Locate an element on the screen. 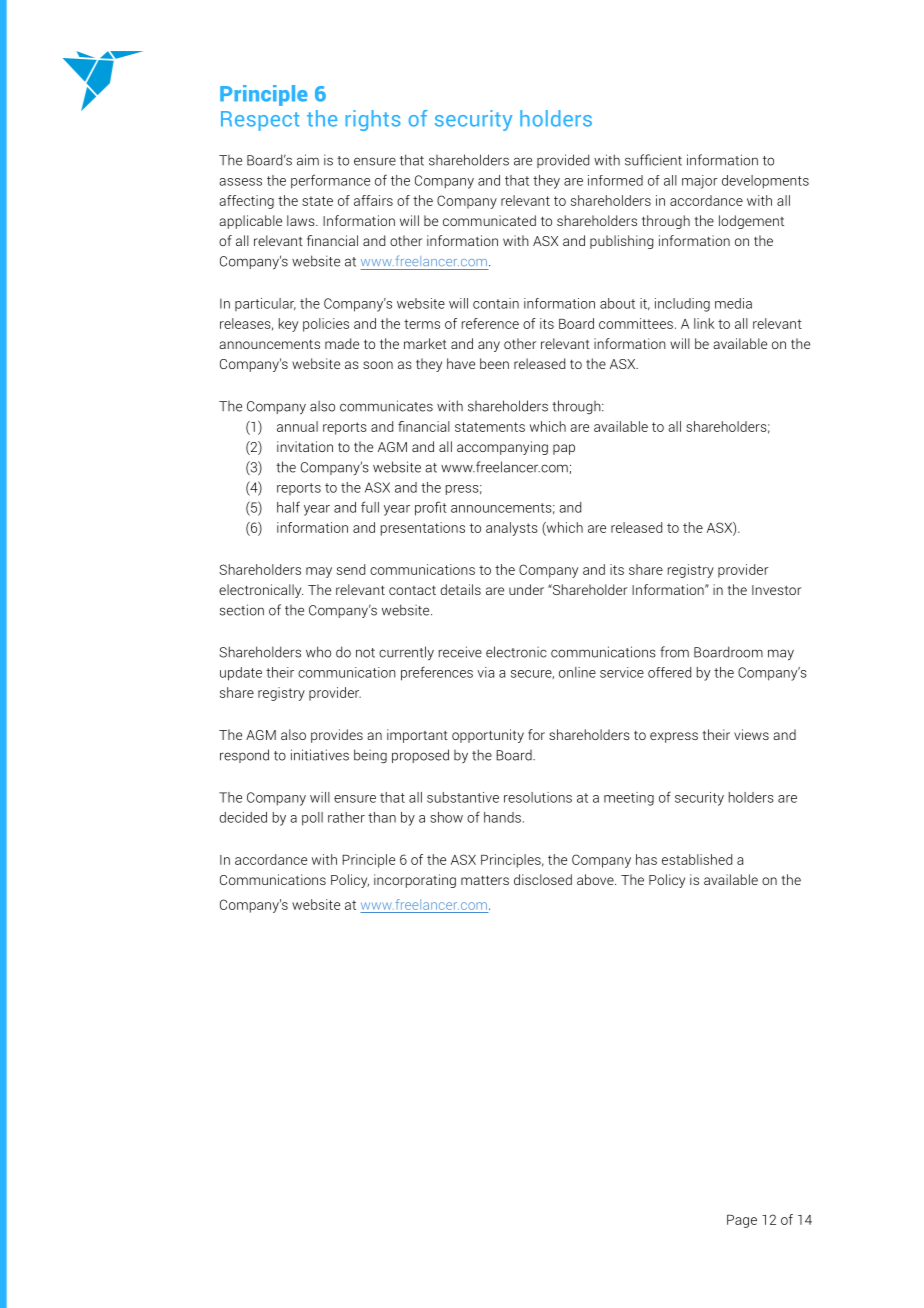 This screenshot has height=1308, width=924. from is located at coordinates (674, 652).
